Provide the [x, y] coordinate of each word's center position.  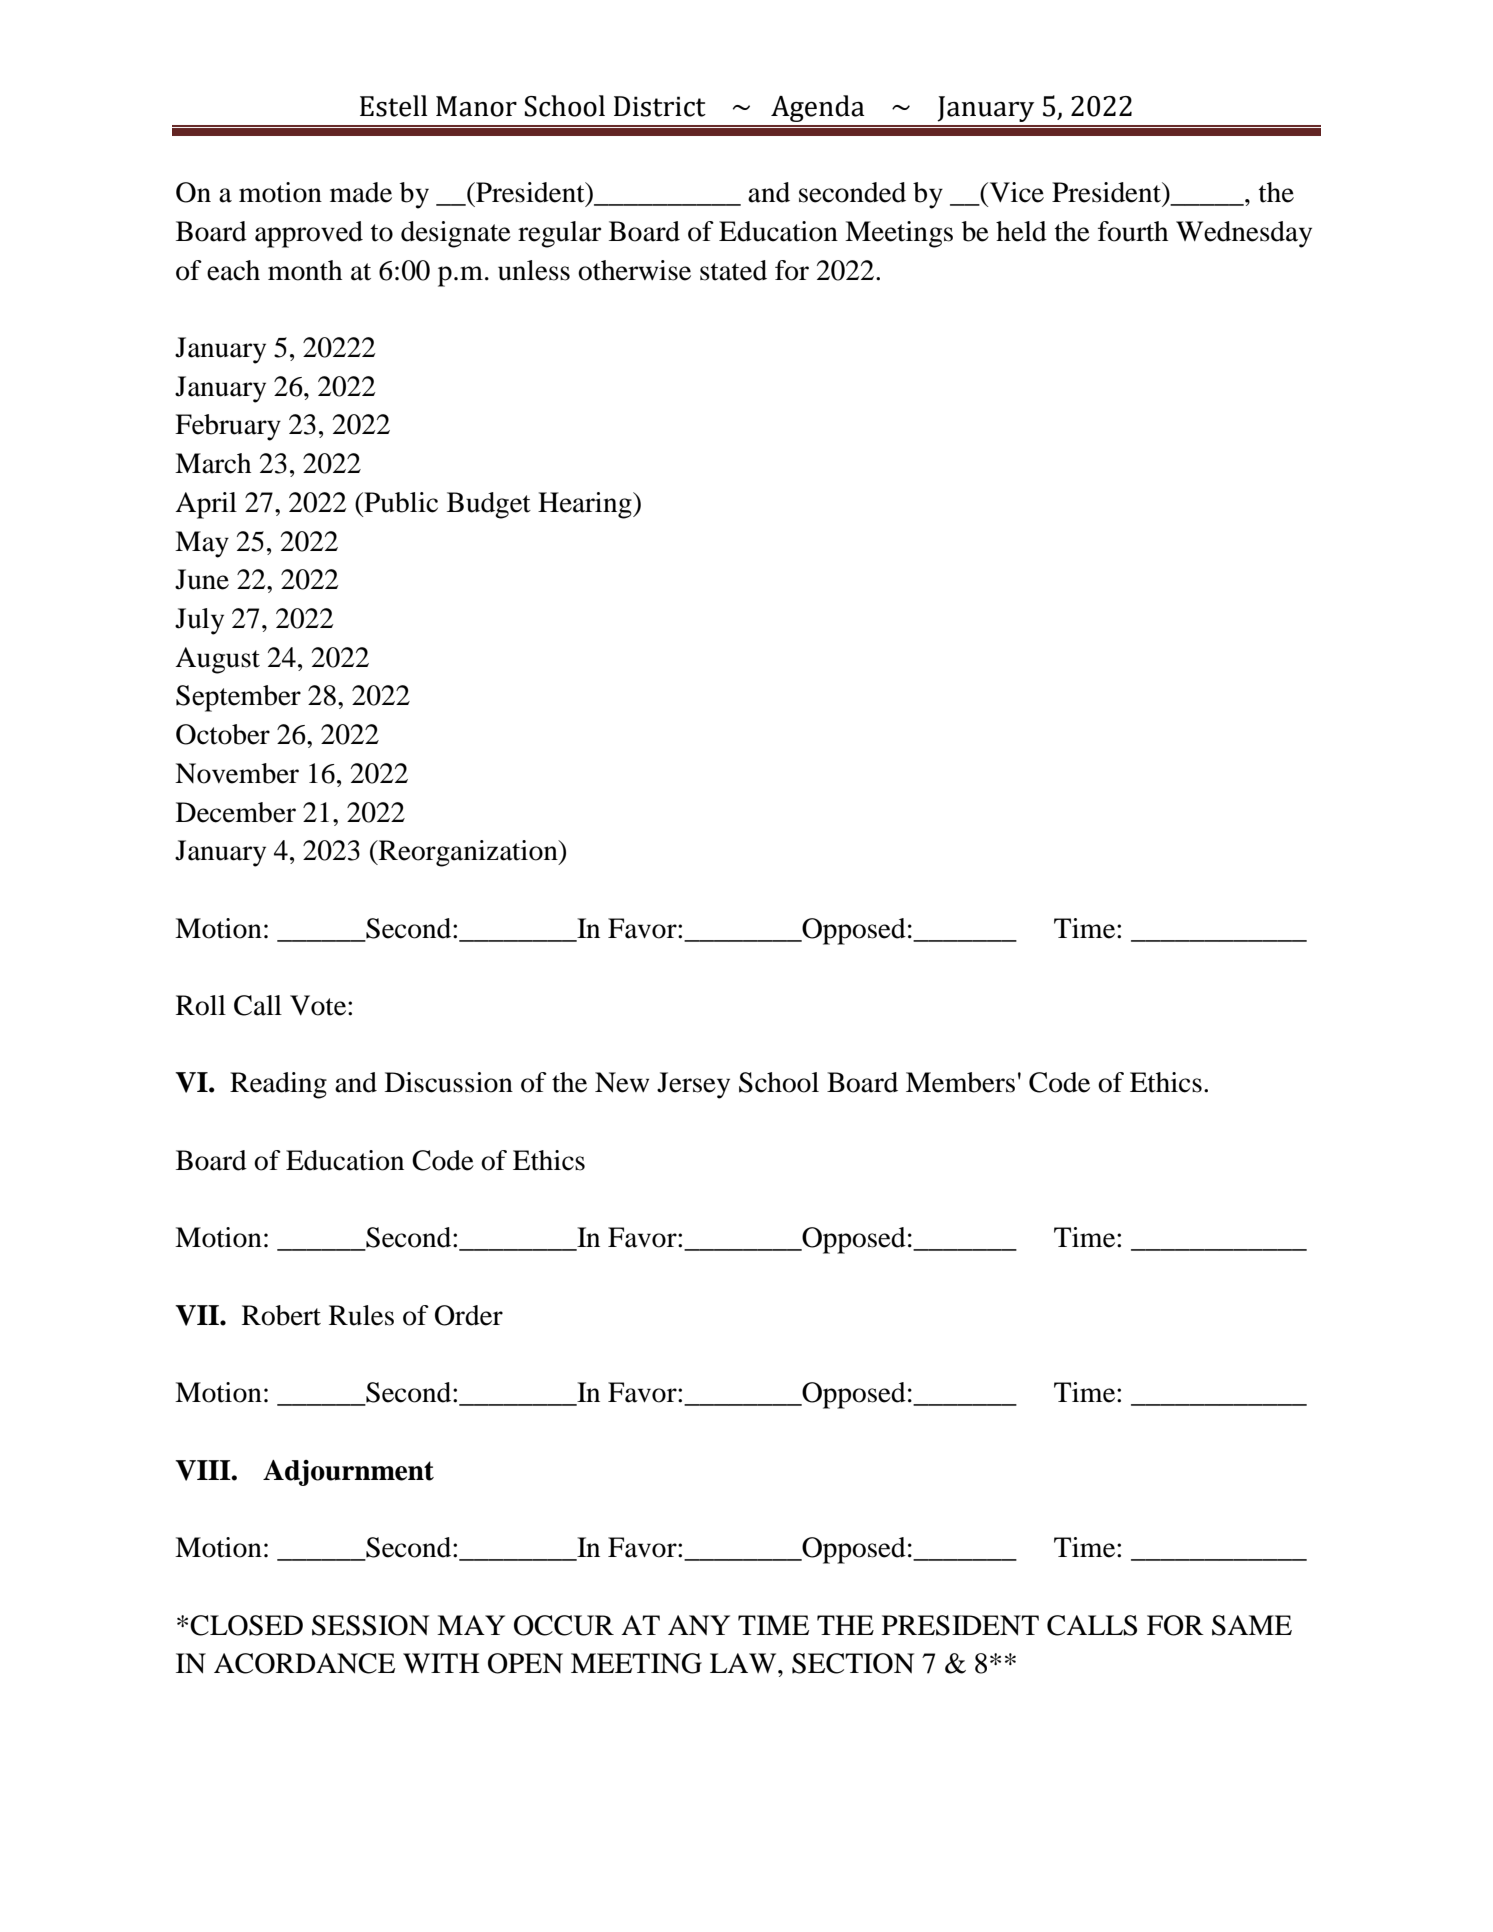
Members [960, 1082]
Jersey [693, 1085]
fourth [1133, 231]
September [238, 698]
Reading [278, 1085]
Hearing [586, 505]
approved [309, 234]
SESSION [370, 1625]
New [622, 1082]
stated [733, 270]
